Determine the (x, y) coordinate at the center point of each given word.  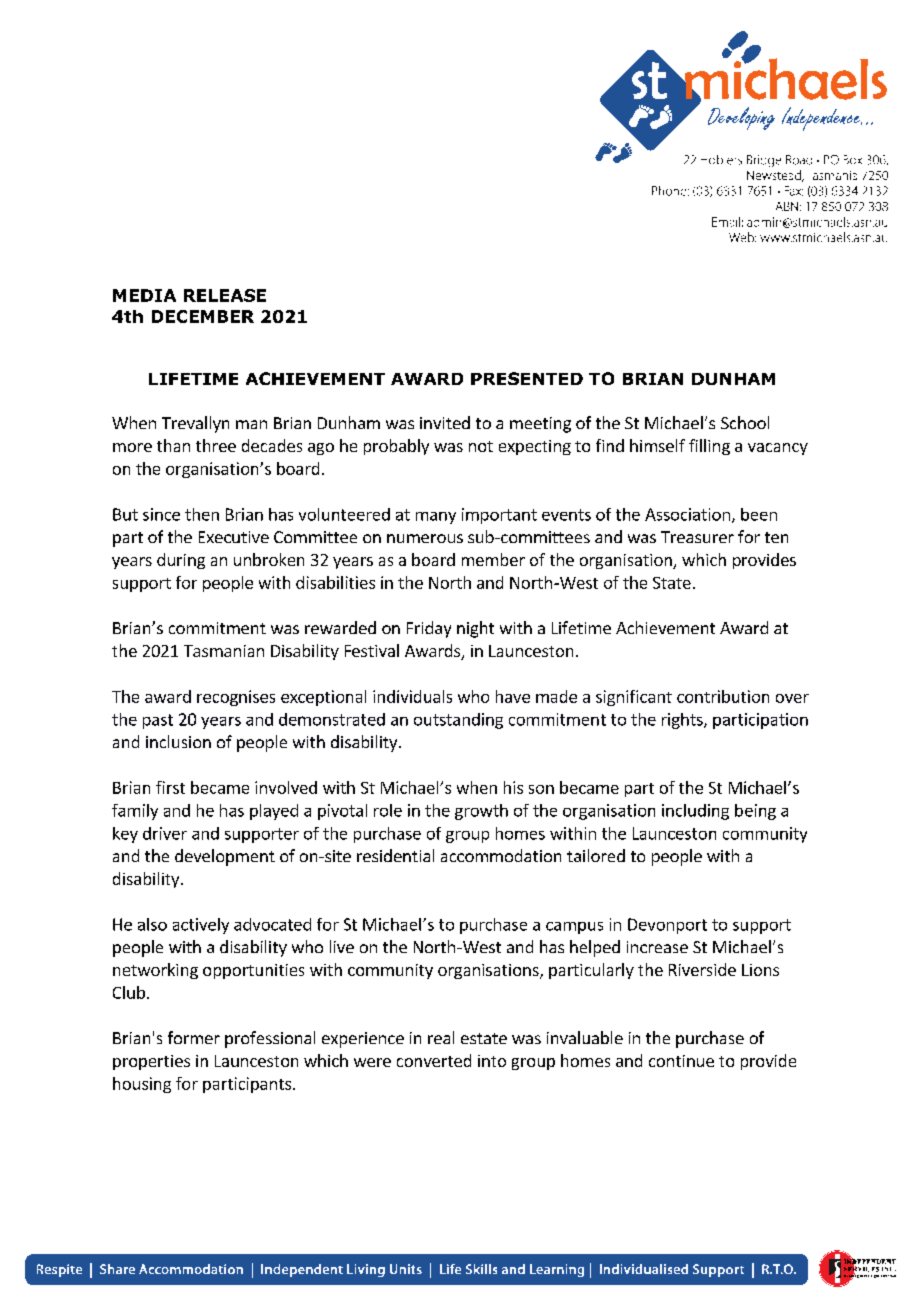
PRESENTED (527, 378)
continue (681, 1061)
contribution (723, 696)
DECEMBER (203, 316)
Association (687, 514)
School (745, 422)
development (225, 857)
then (202, 514)
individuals (412, 696)
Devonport (667, 926)
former (194, 1037)
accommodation (501, 855)
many (436, 518)
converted (434, 1060)
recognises (236, 698)
